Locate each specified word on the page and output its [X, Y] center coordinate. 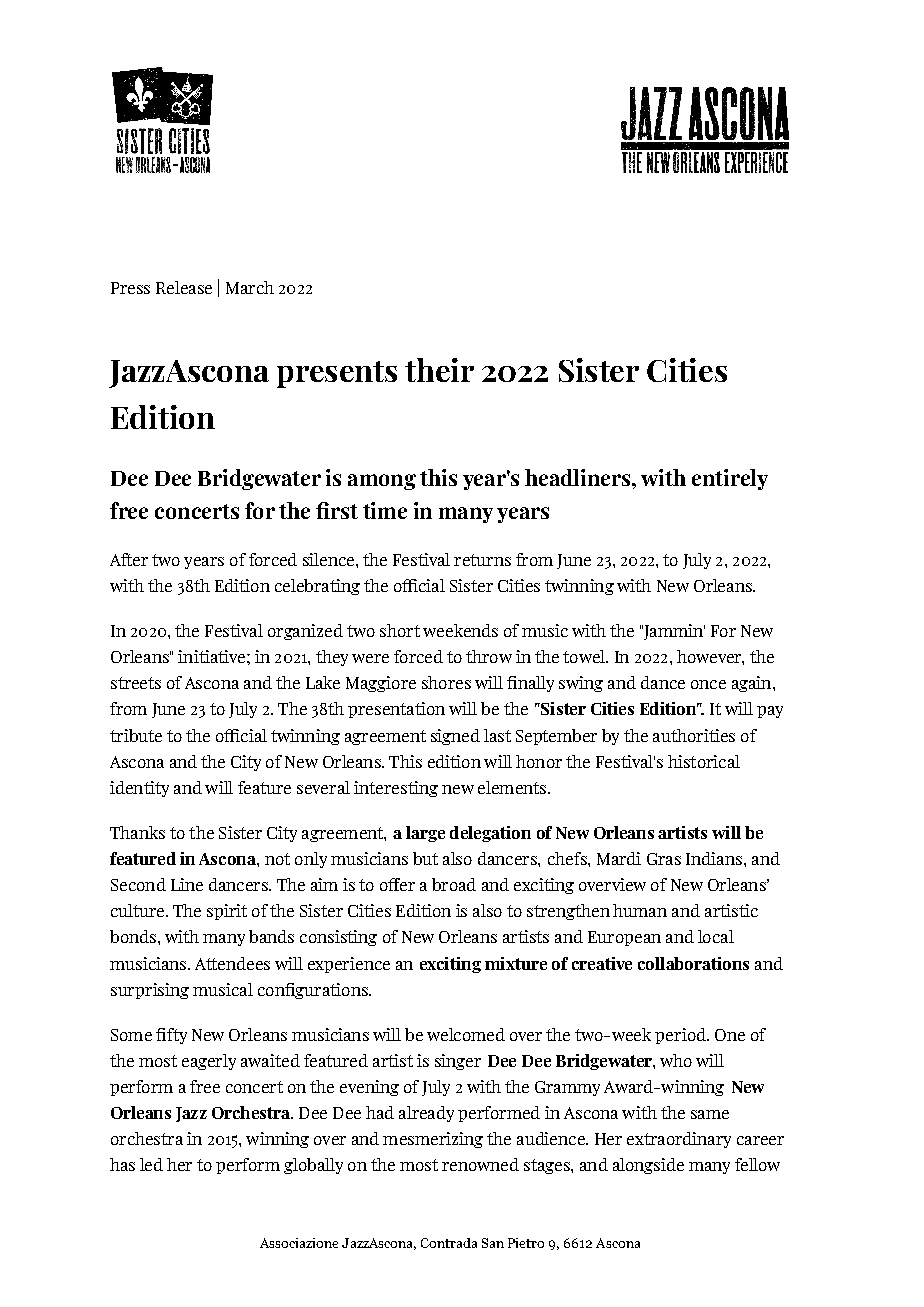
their [439, 370]
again [753, 684]
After [129, 559]
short [400, 630]
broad [454, 884]
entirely [730, 479]
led [151, 1164]
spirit [227, 912]
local [716, 936]
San [493, 1243]
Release [184, 287]
